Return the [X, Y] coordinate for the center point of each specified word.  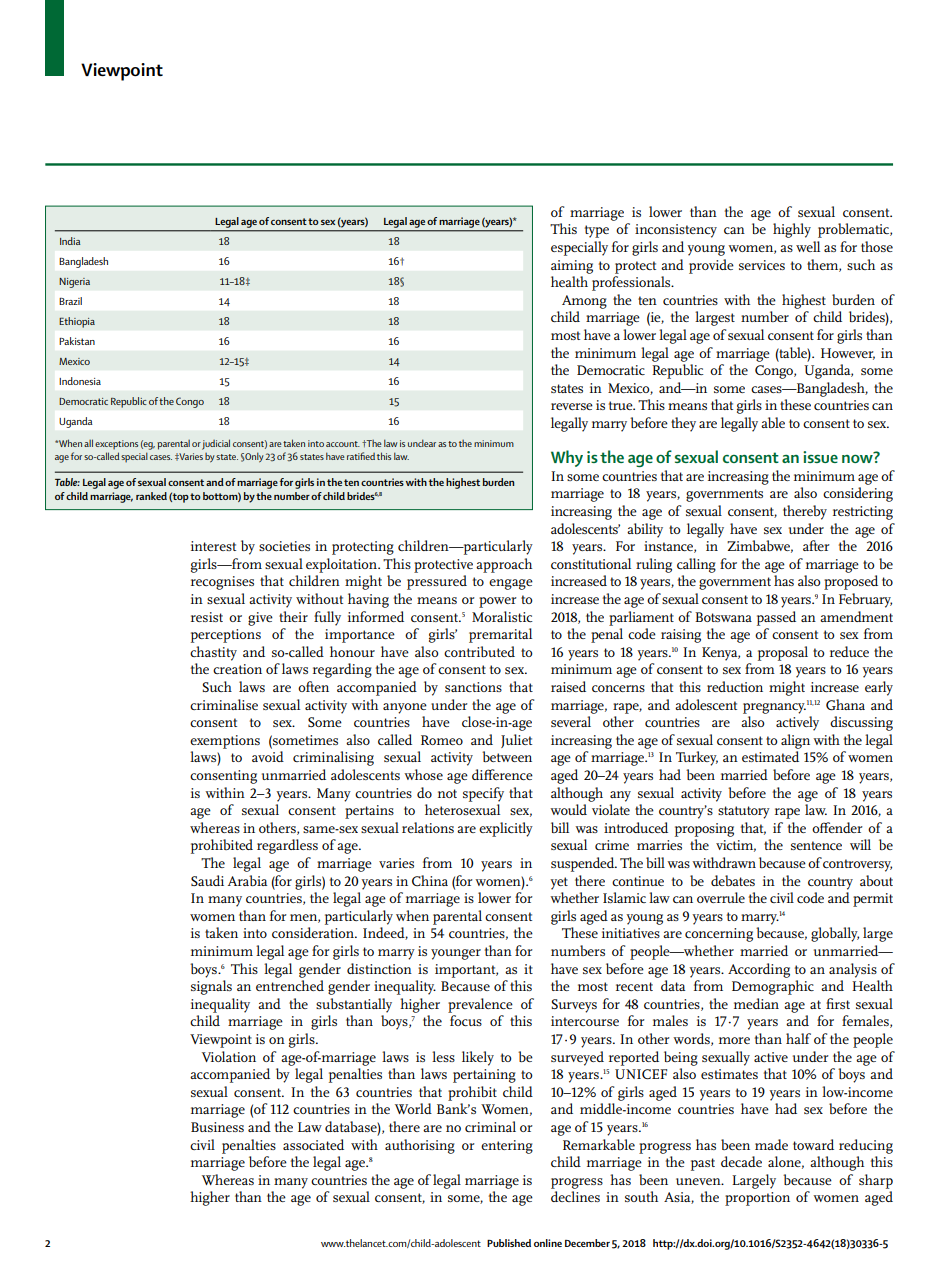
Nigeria [74, 283]
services [762, 265]
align [795, 741]
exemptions [225, 742]
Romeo [442, 740]
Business [217, 1127]
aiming [572, 267]
